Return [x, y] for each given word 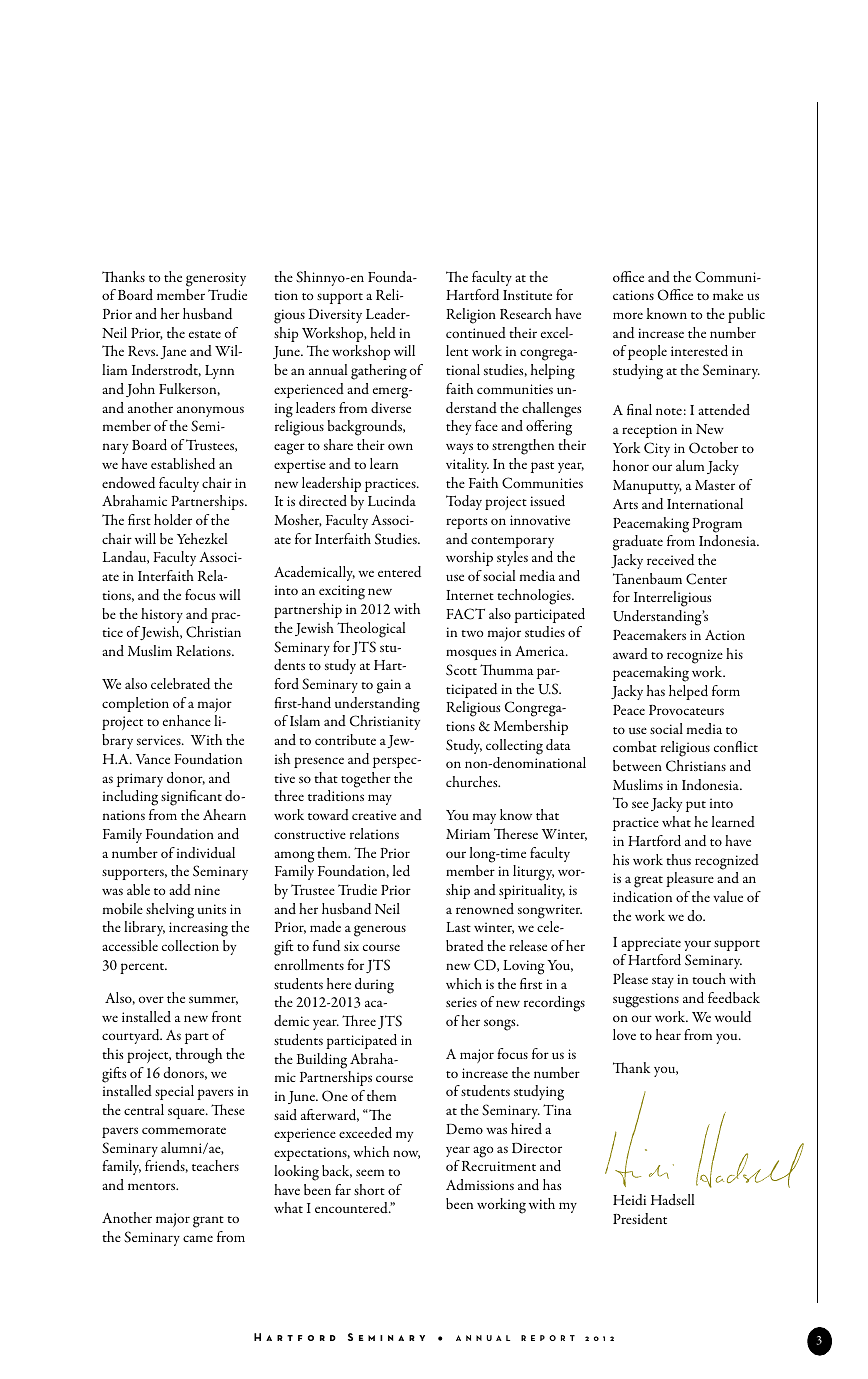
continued [476, 332]
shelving [170, 911]
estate [205, 334]
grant [208, 1222]
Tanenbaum [647, 578]
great [648, 882]
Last [458, 927]
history [162, 615]
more [628, 315]
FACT [465, 614]
